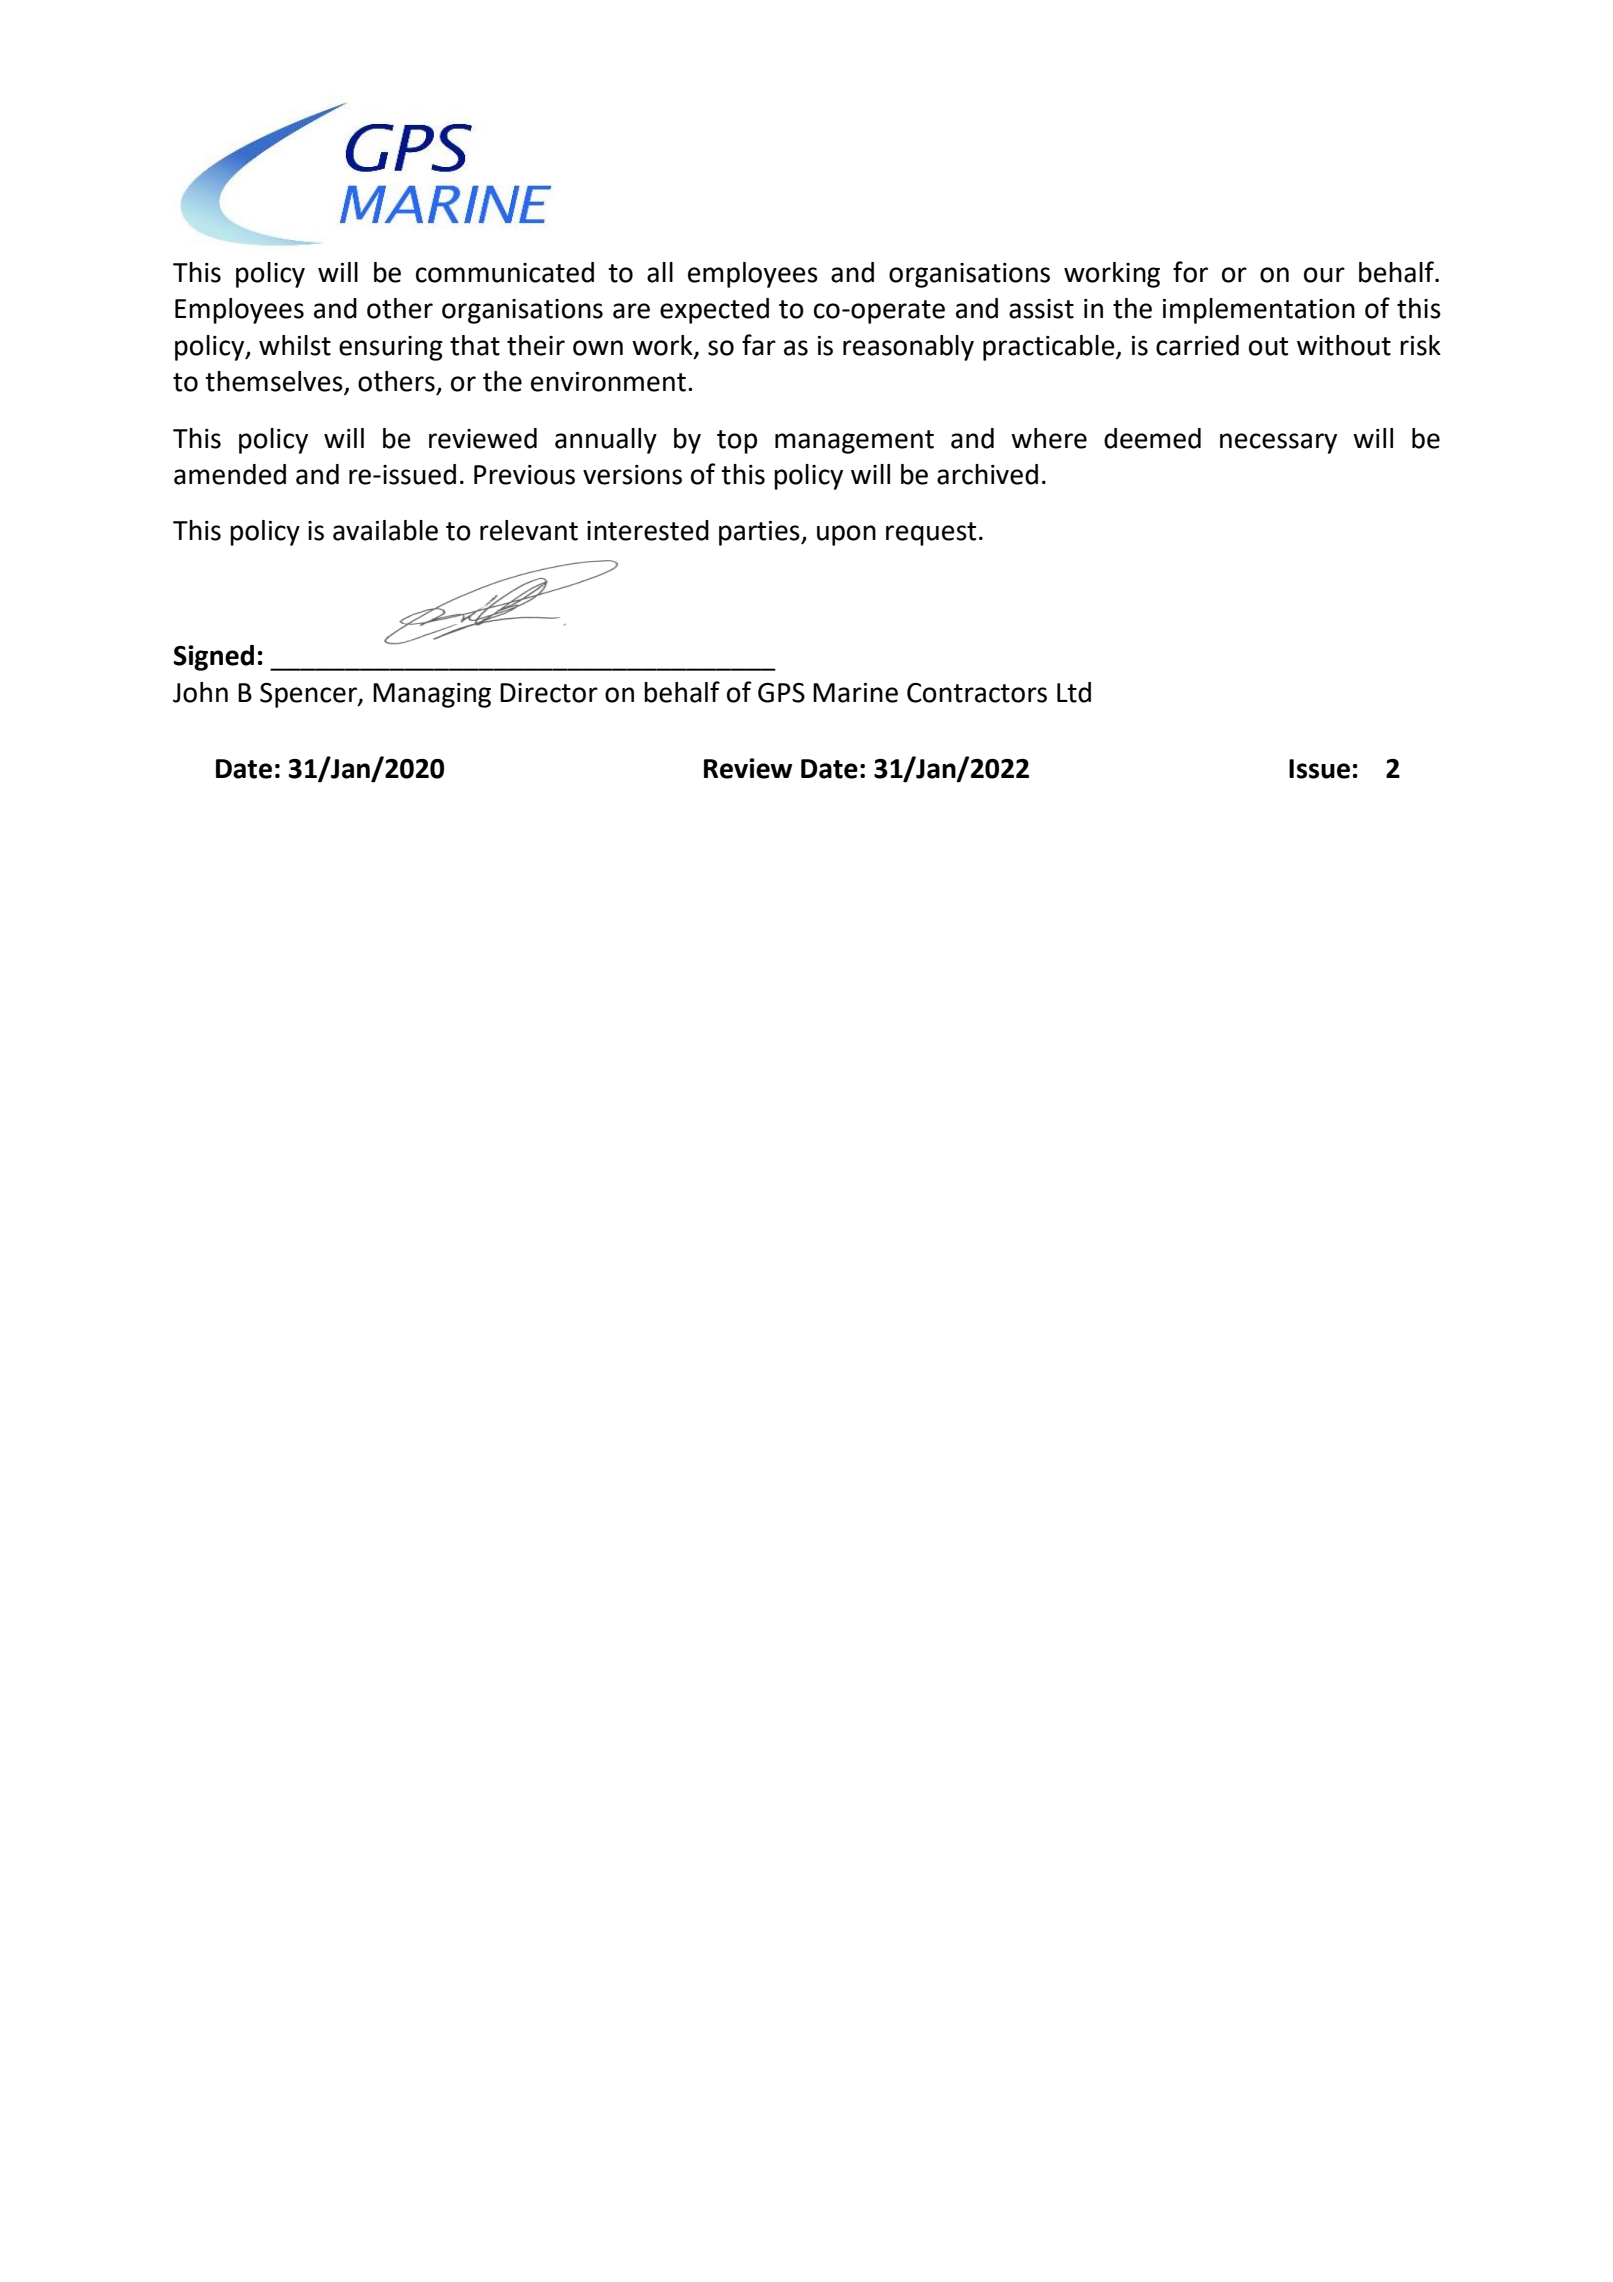  What do you see at coordinates (931, 534) in the screenshot?
I see `request` at bounding box center [931, 534].
